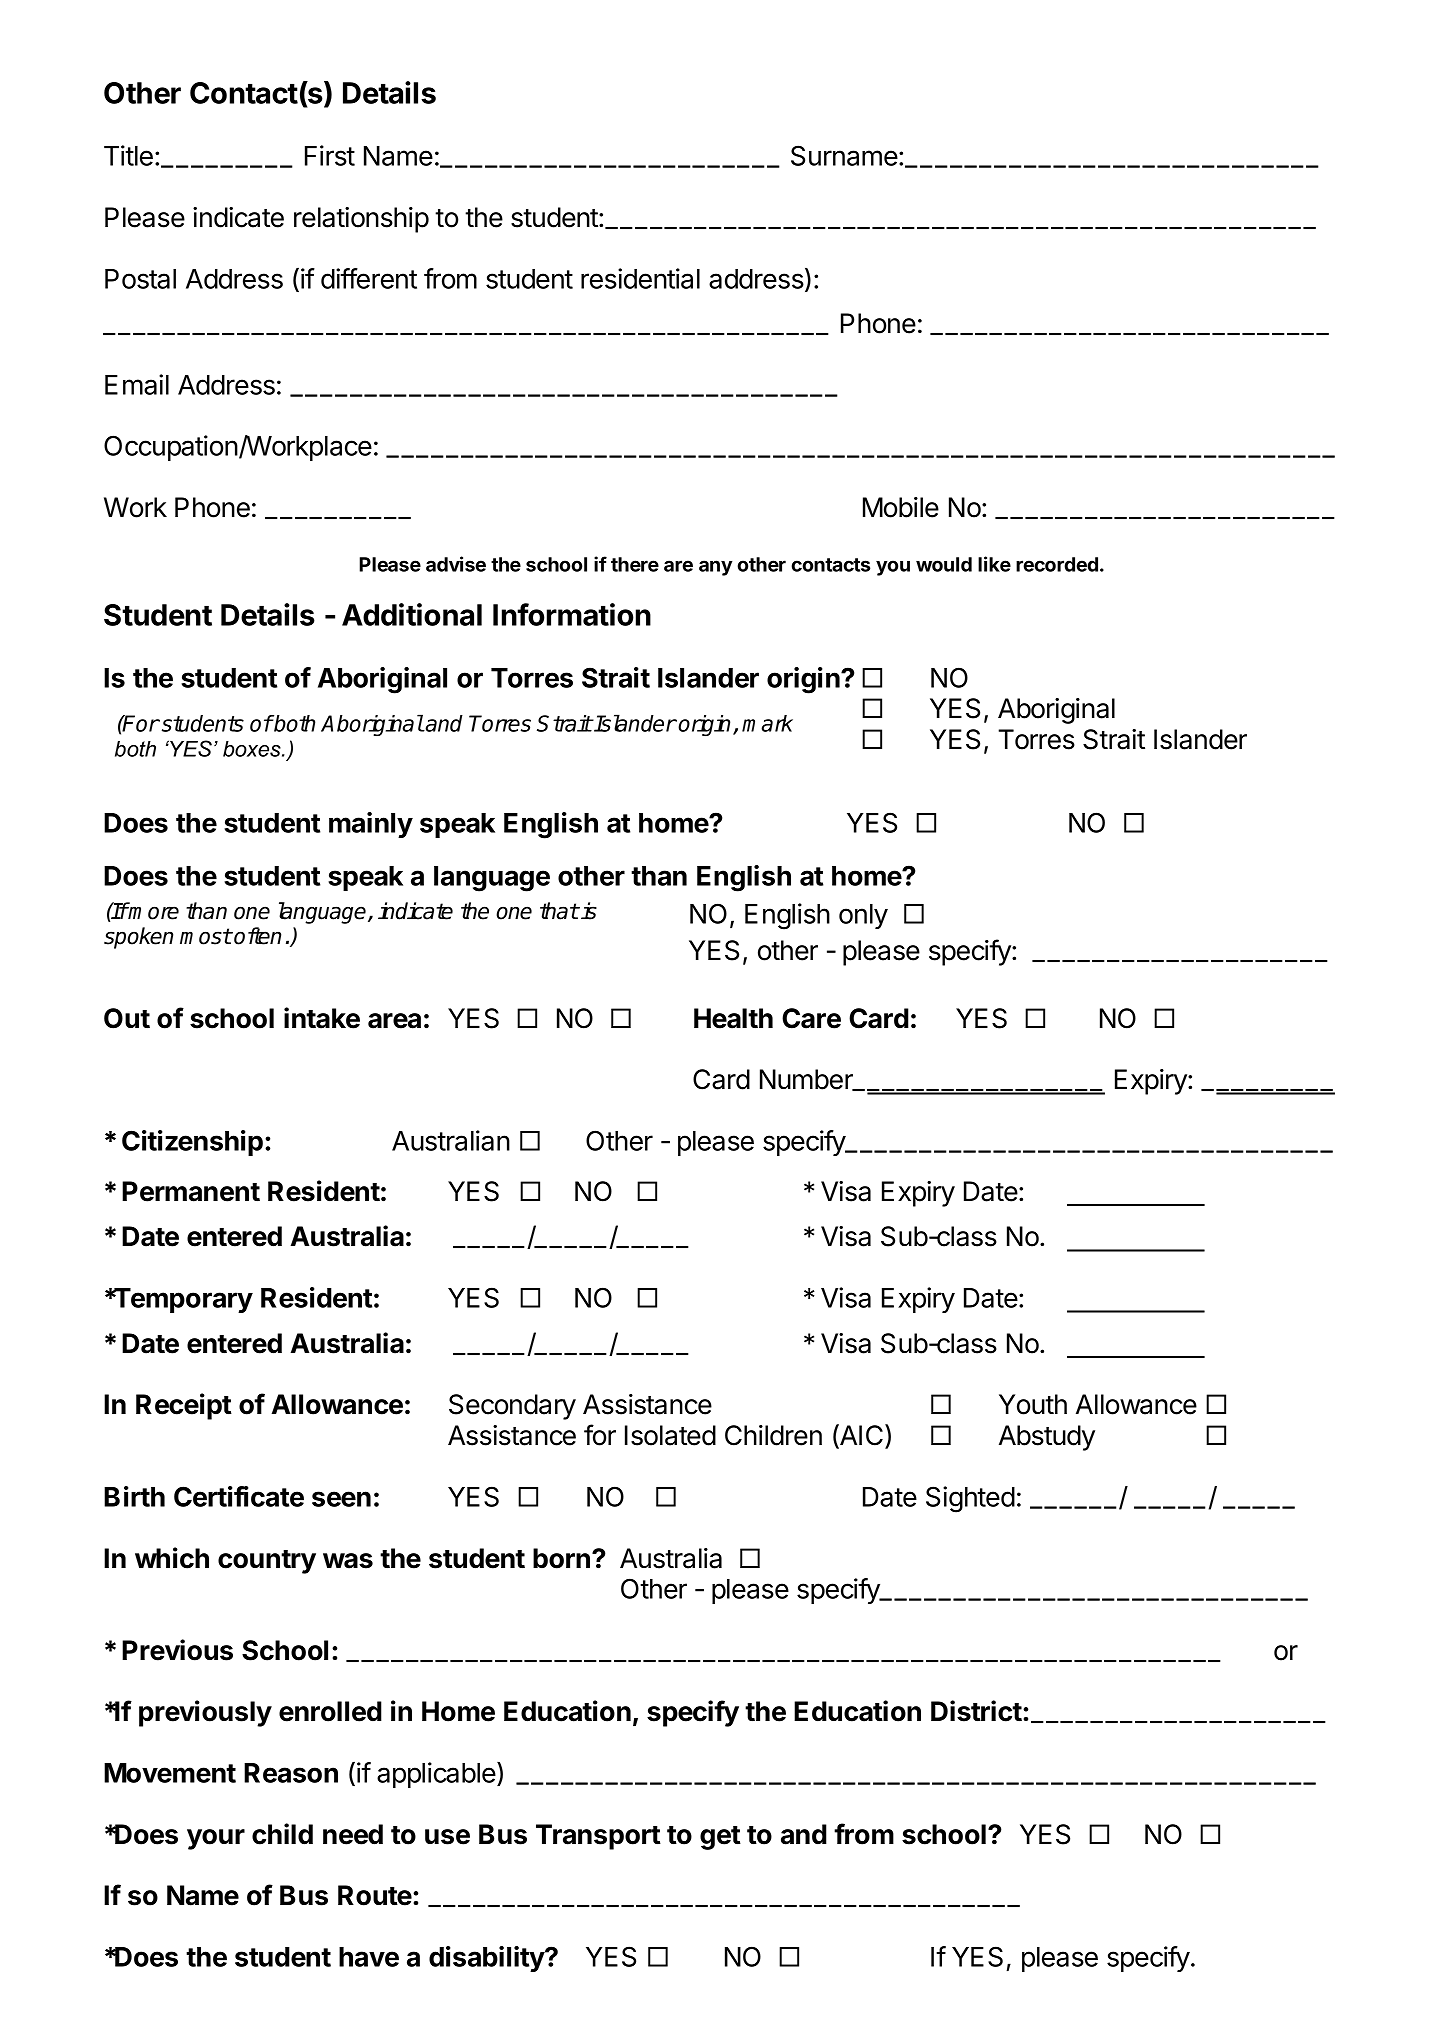  Describe the element at coordinates (733, 1018) in the screenshot. I see `Health` at that location.
